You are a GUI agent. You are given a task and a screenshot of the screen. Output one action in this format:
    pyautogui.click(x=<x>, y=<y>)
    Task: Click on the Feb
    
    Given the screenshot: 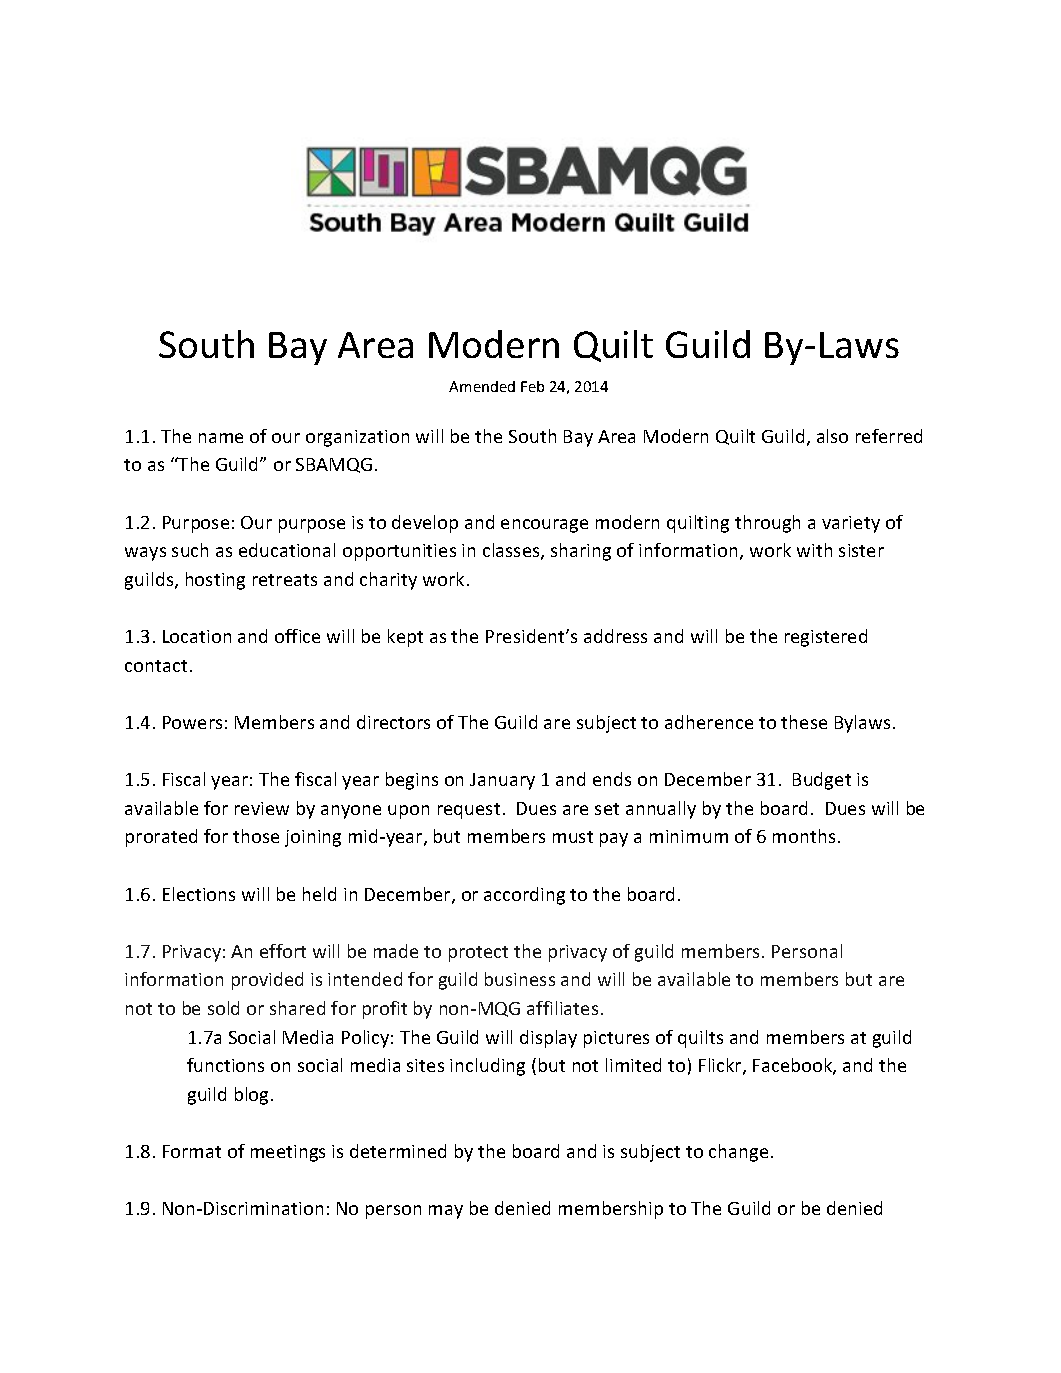 What is the action you would take?
    pyautogui.click(x=532, y=386)
